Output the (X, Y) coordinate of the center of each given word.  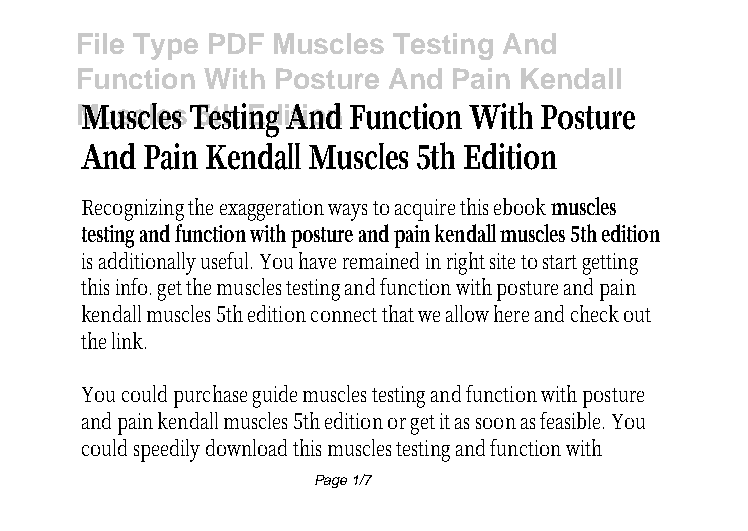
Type (165, 46)
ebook (520, 206)
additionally (147, 263)
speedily (167, 450)
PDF (236, 43)
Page (331, 481)
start (560, 262)
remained (381, 260)
